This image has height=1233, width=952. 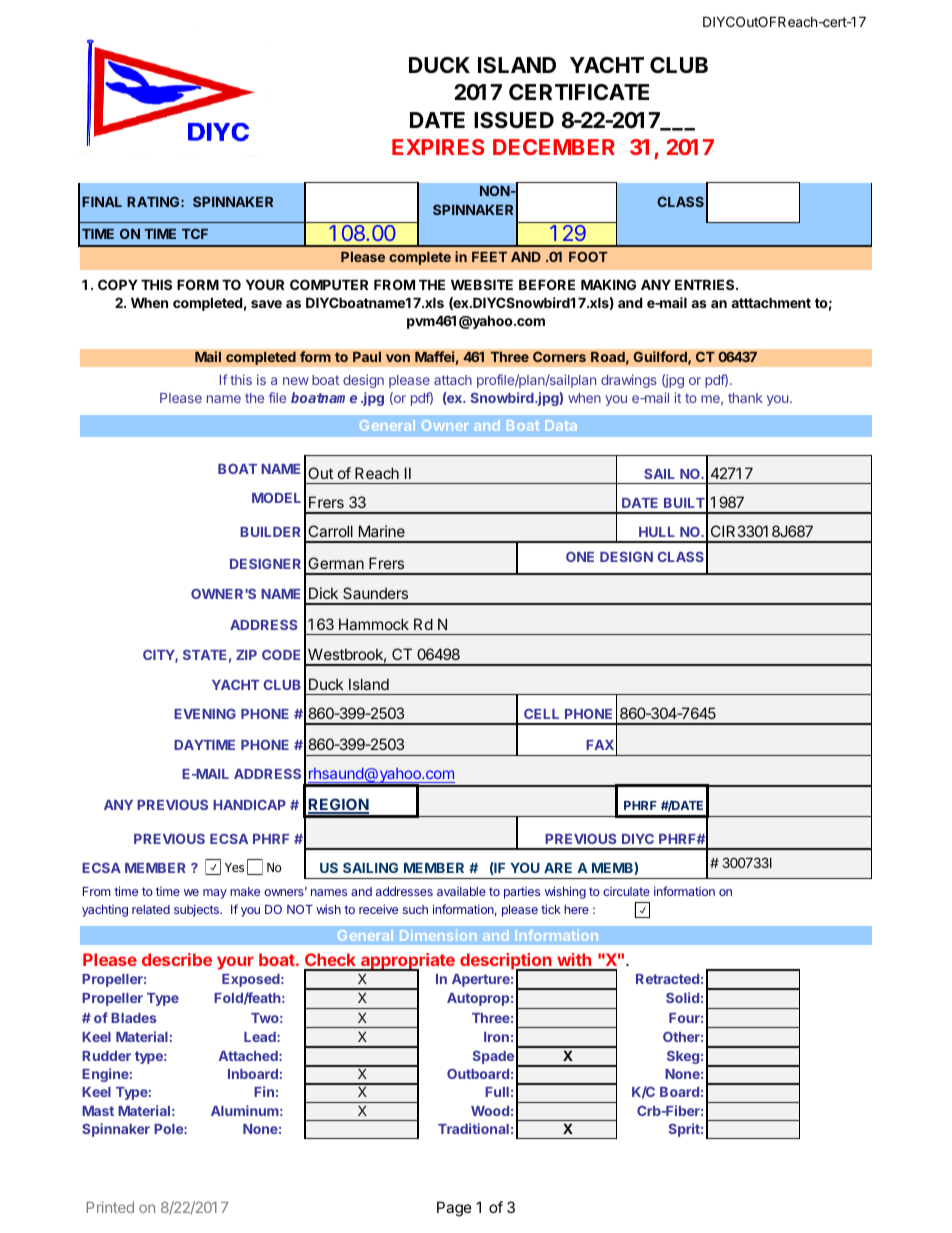 What do you see at coordinates (398, 358) in the image?
I see `von` at bounding box center [398, 358].
